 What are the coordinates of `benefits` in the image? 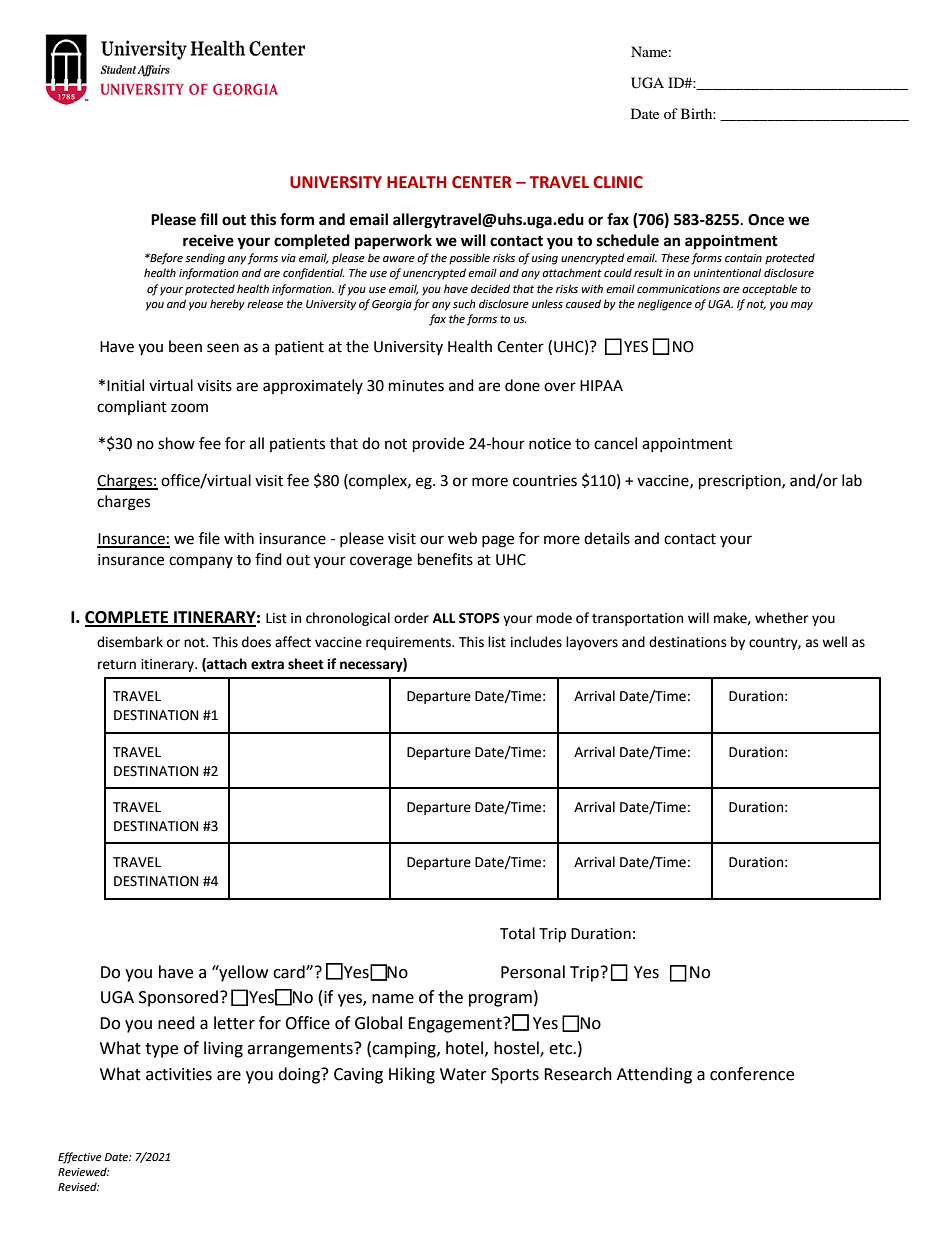 It's located at (445, 559).
